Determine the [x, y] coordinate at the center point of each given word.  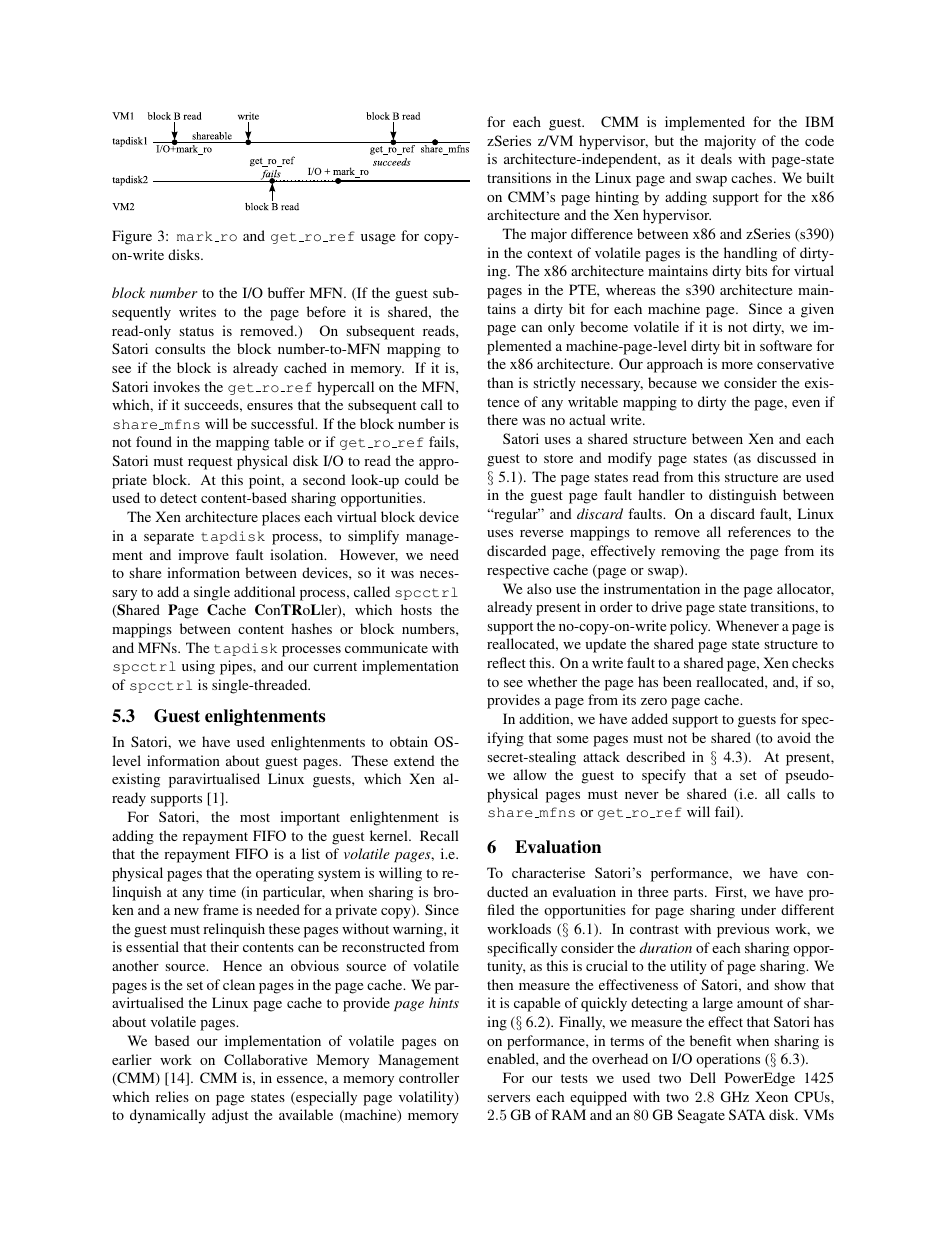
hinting [617, 198]
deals [716, 158]
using [198, 667]
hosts [416, 609]
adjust [230, 1116]
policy [690, 627]
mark [195, 236]
